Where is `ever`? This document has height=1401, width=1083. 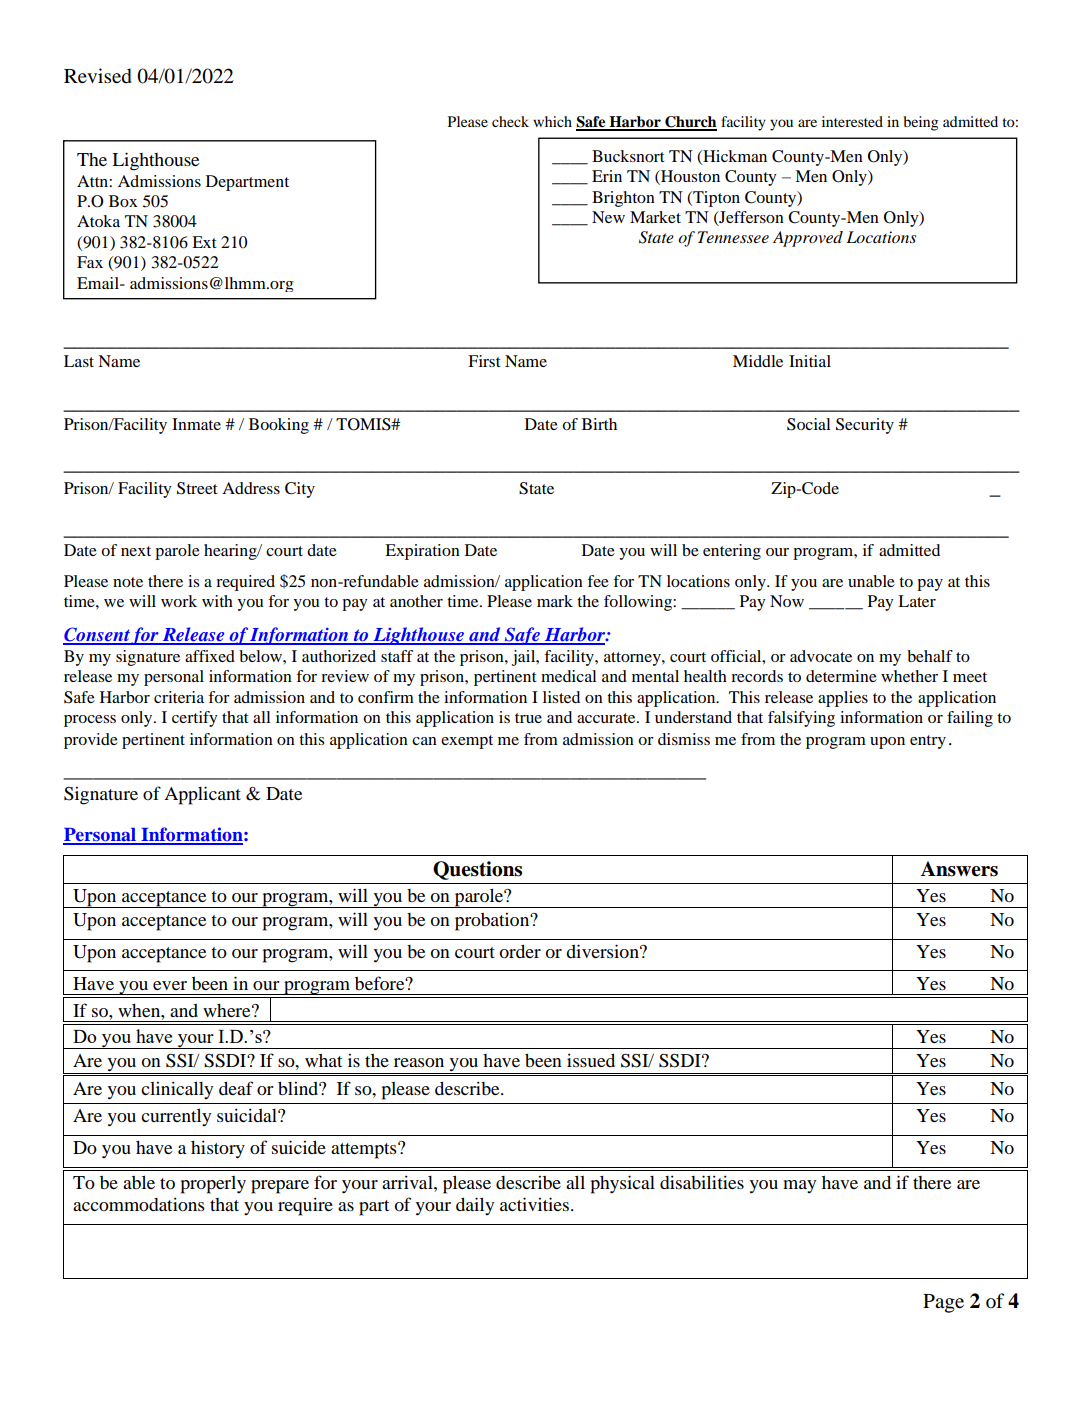
ever is located at coordinates (170, 985).
